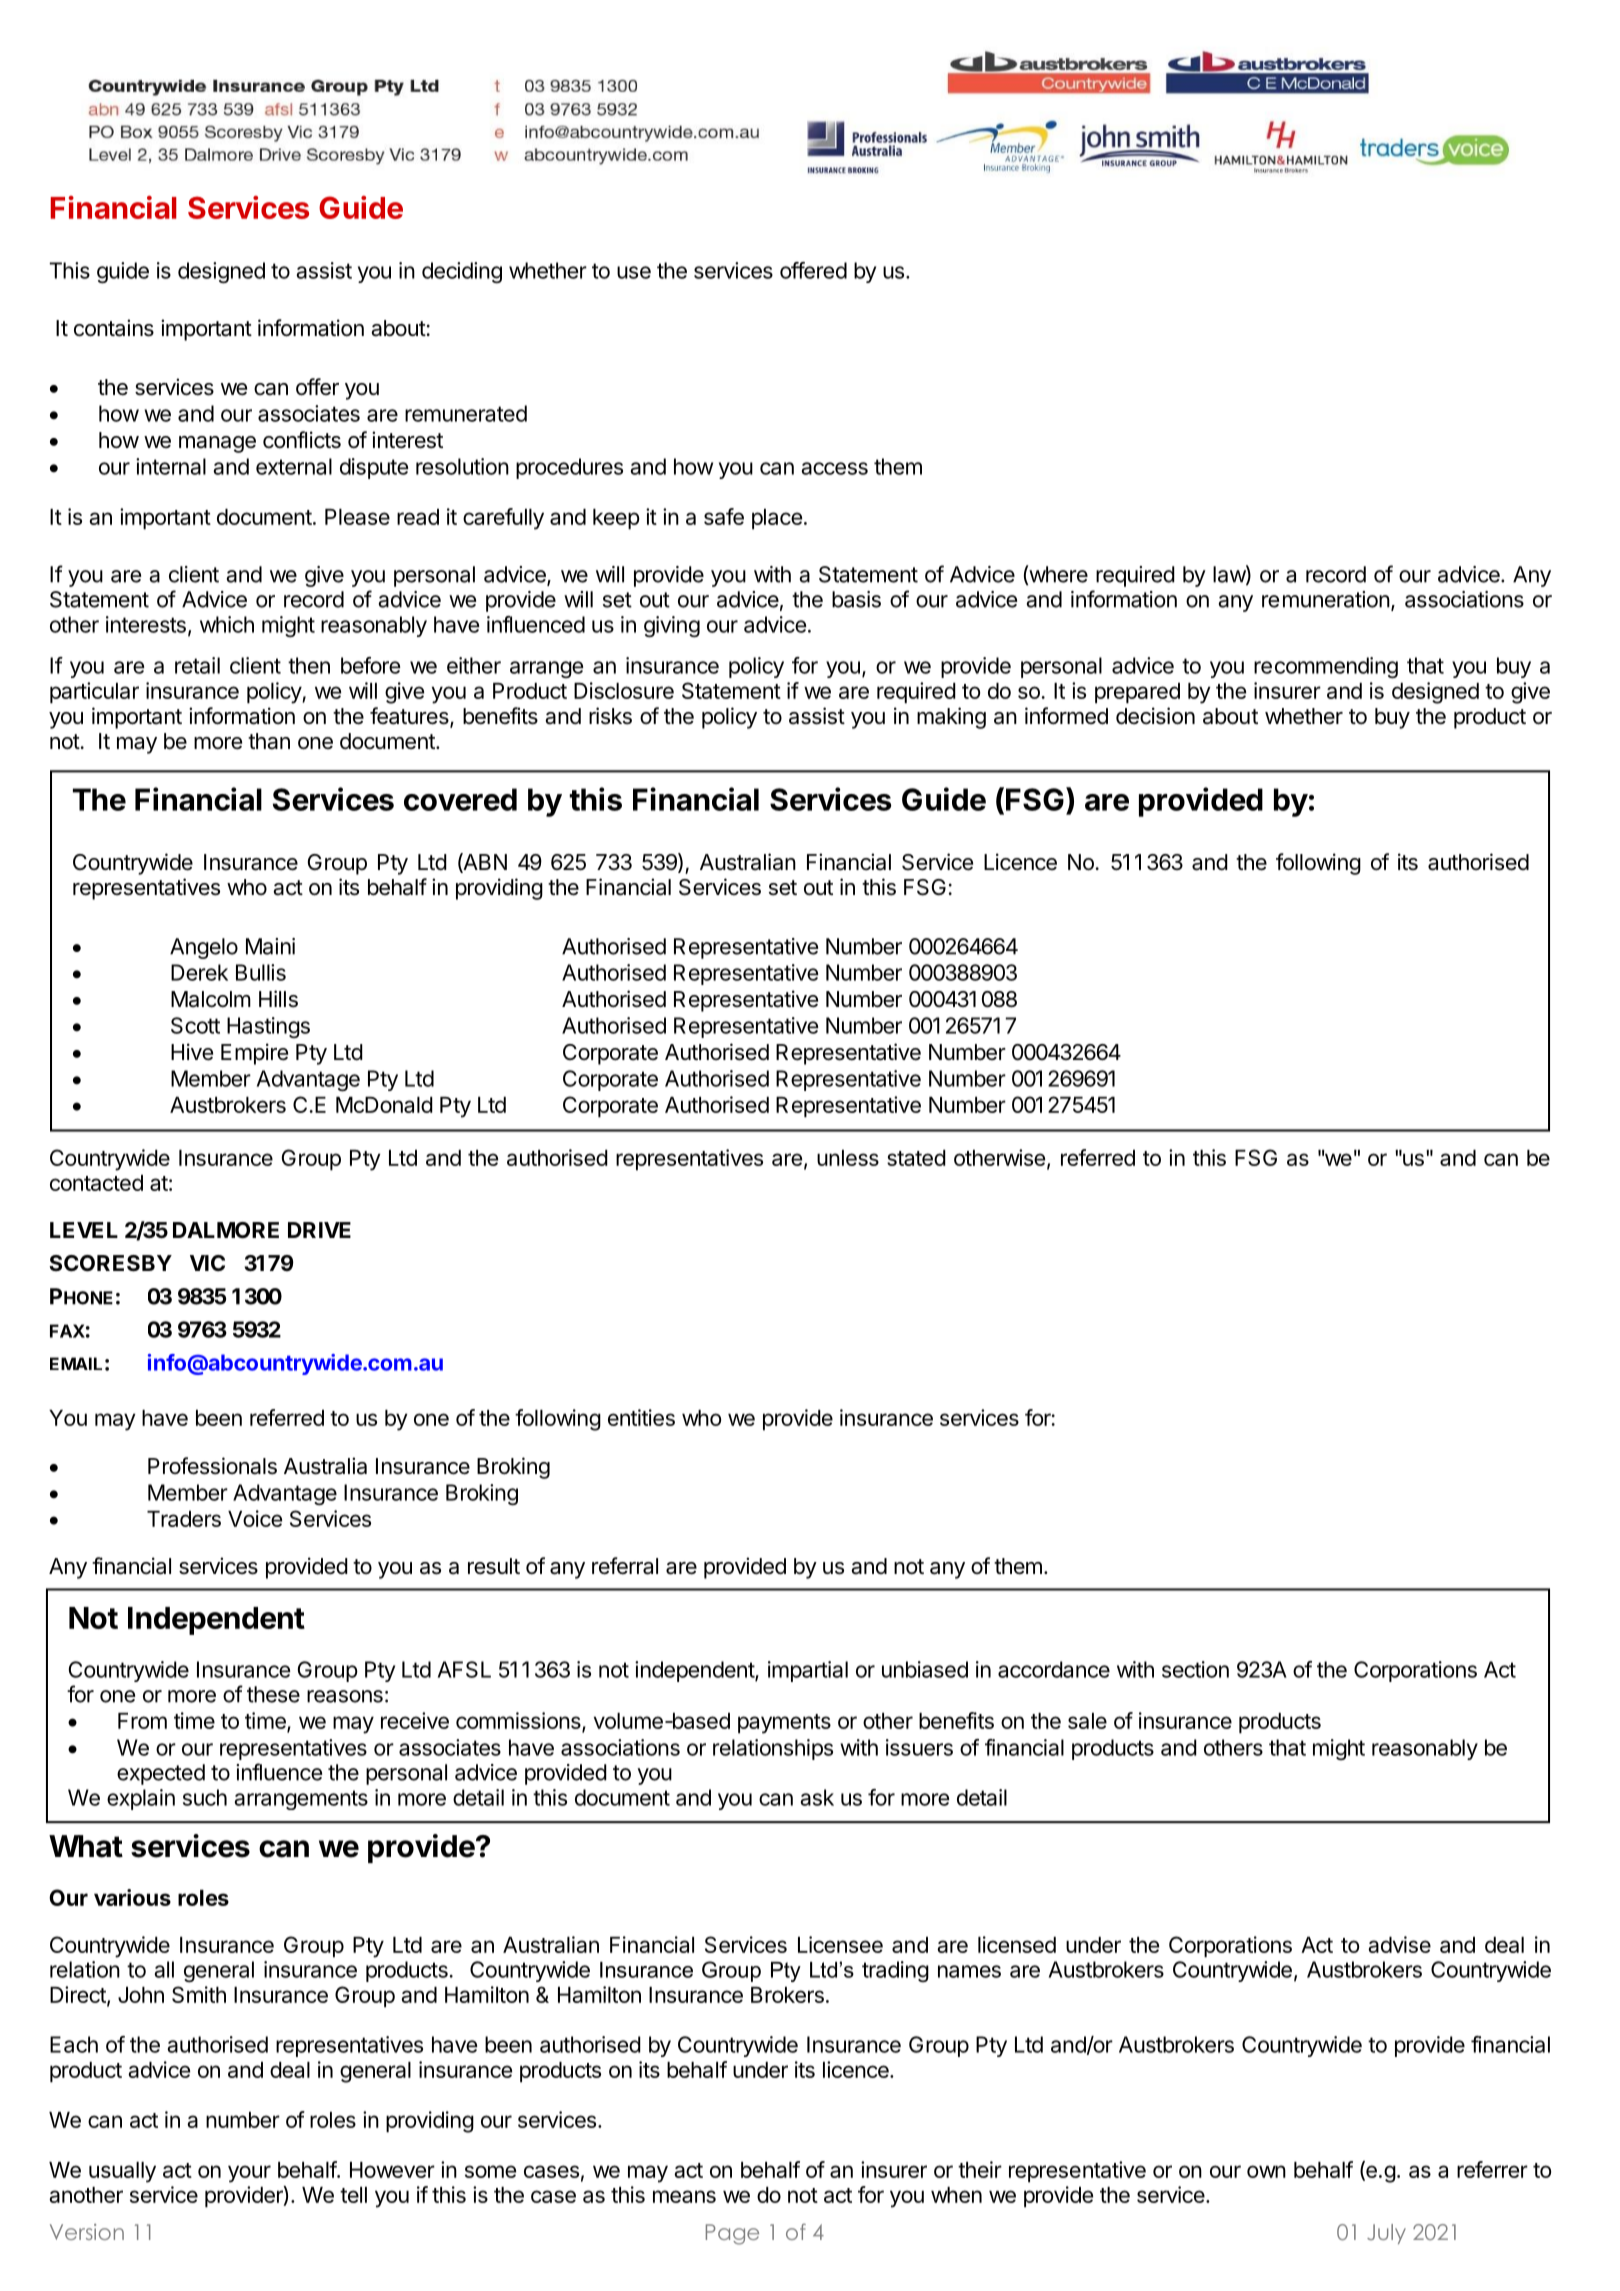 The height and width of the screenshot is (2291, 1620). I want to click on remuneration, so click(1326, 599).
